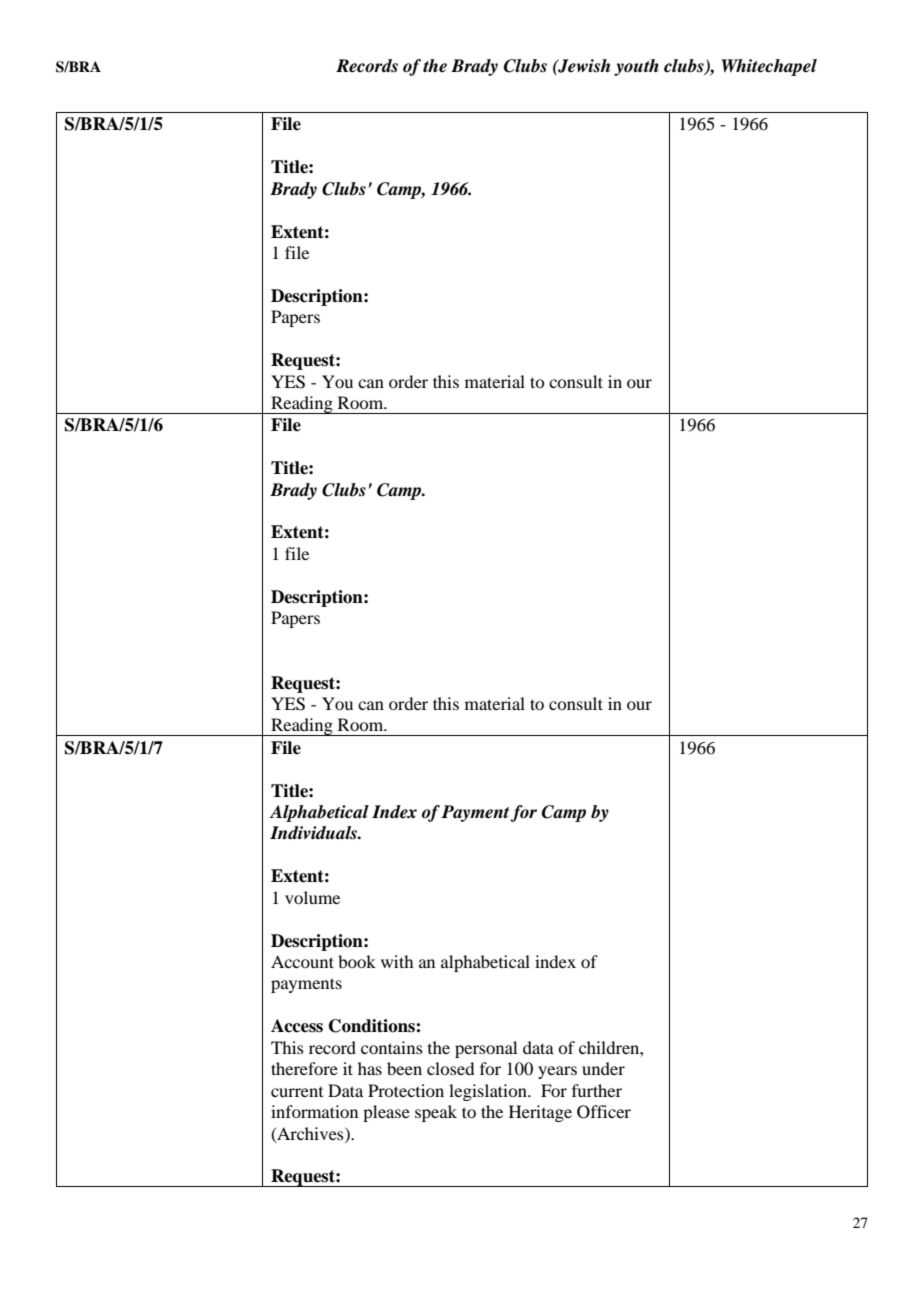  Describe the element at coordinates (636, 67) in the page. I see `youth` at that location.
